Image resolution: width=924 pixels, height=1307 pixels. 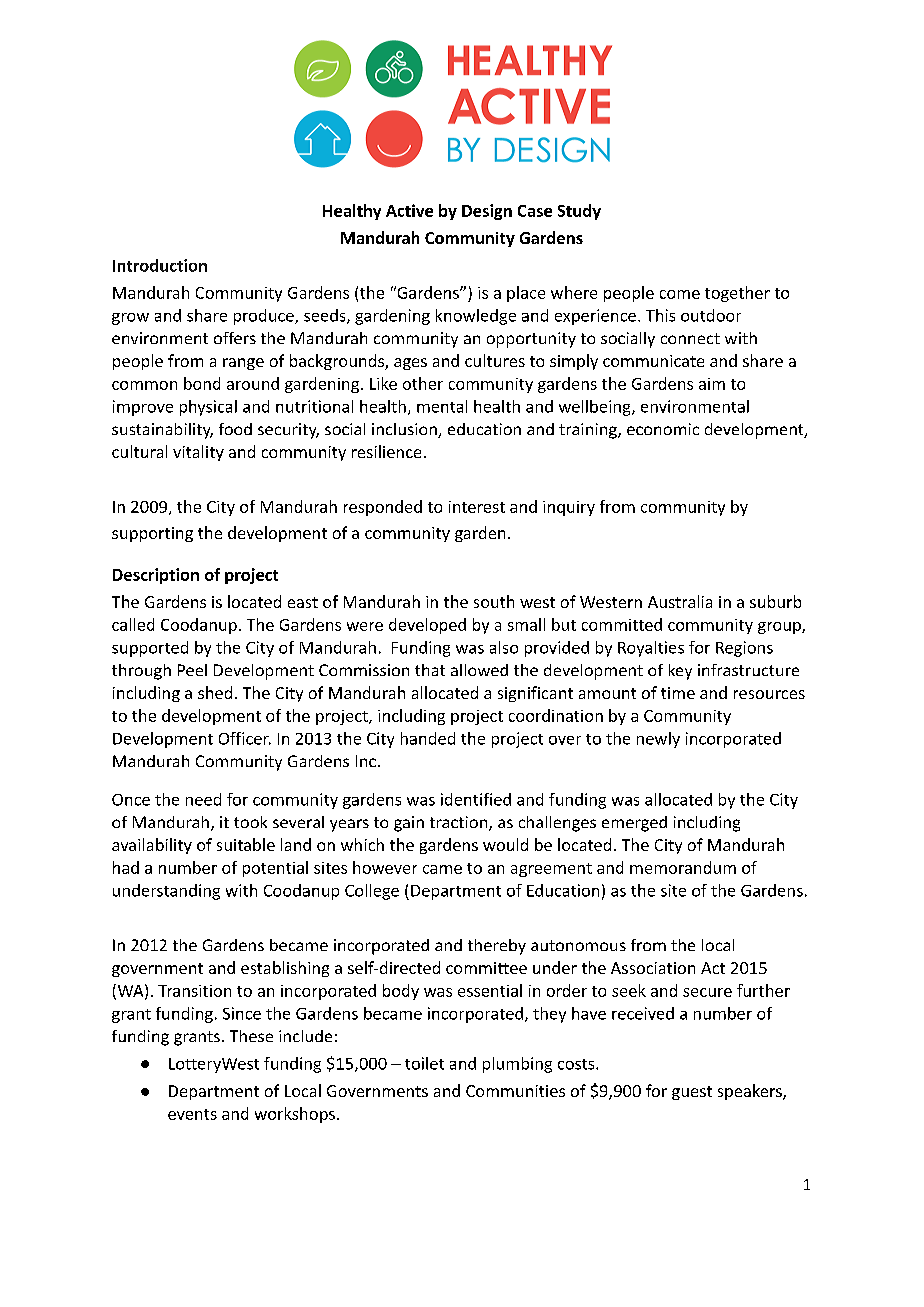 I want to click on Introduction, so click(x=160, y=265).
